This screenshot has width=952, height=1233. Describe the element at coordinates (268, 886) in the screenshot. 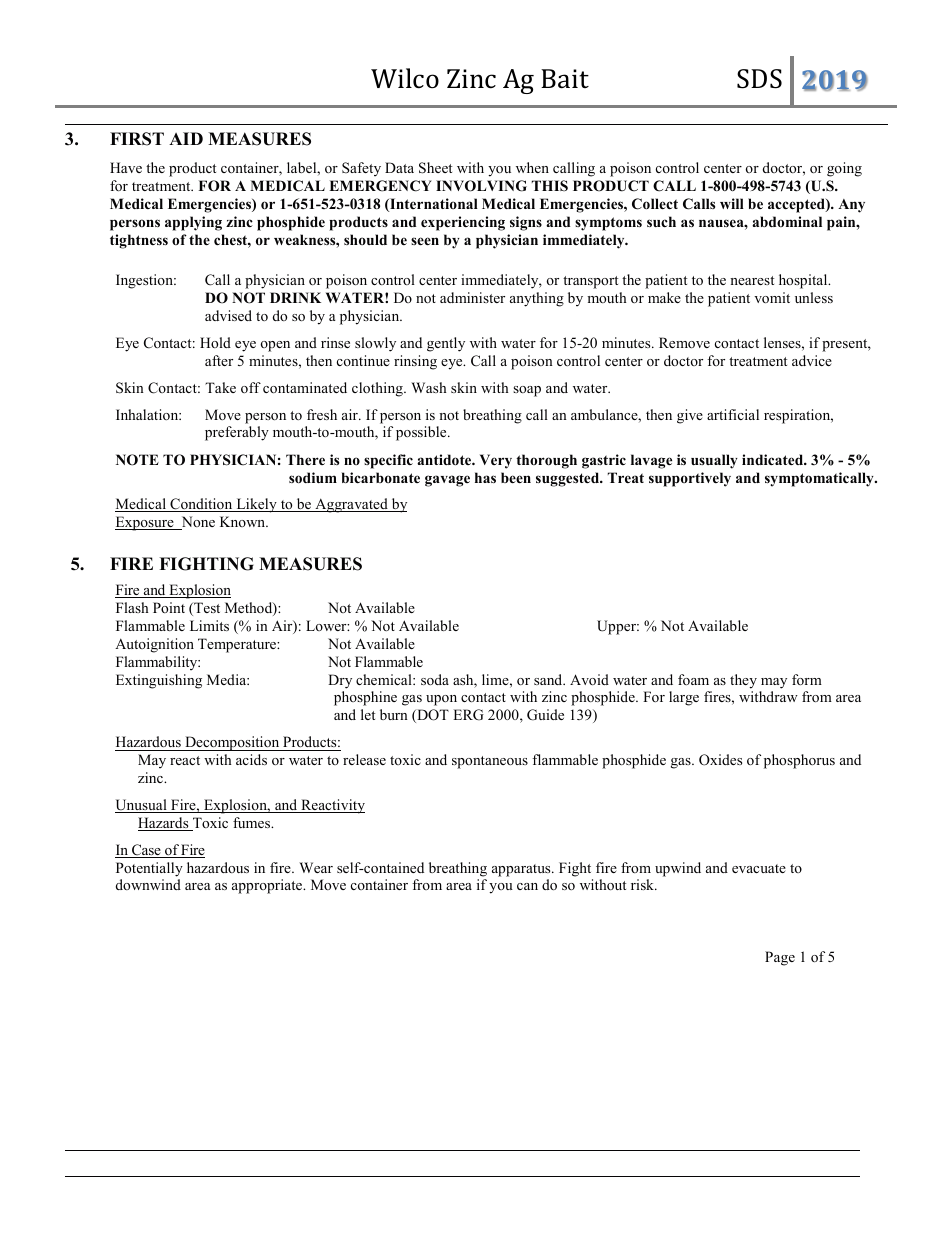

I see `appropriate` at that location.
